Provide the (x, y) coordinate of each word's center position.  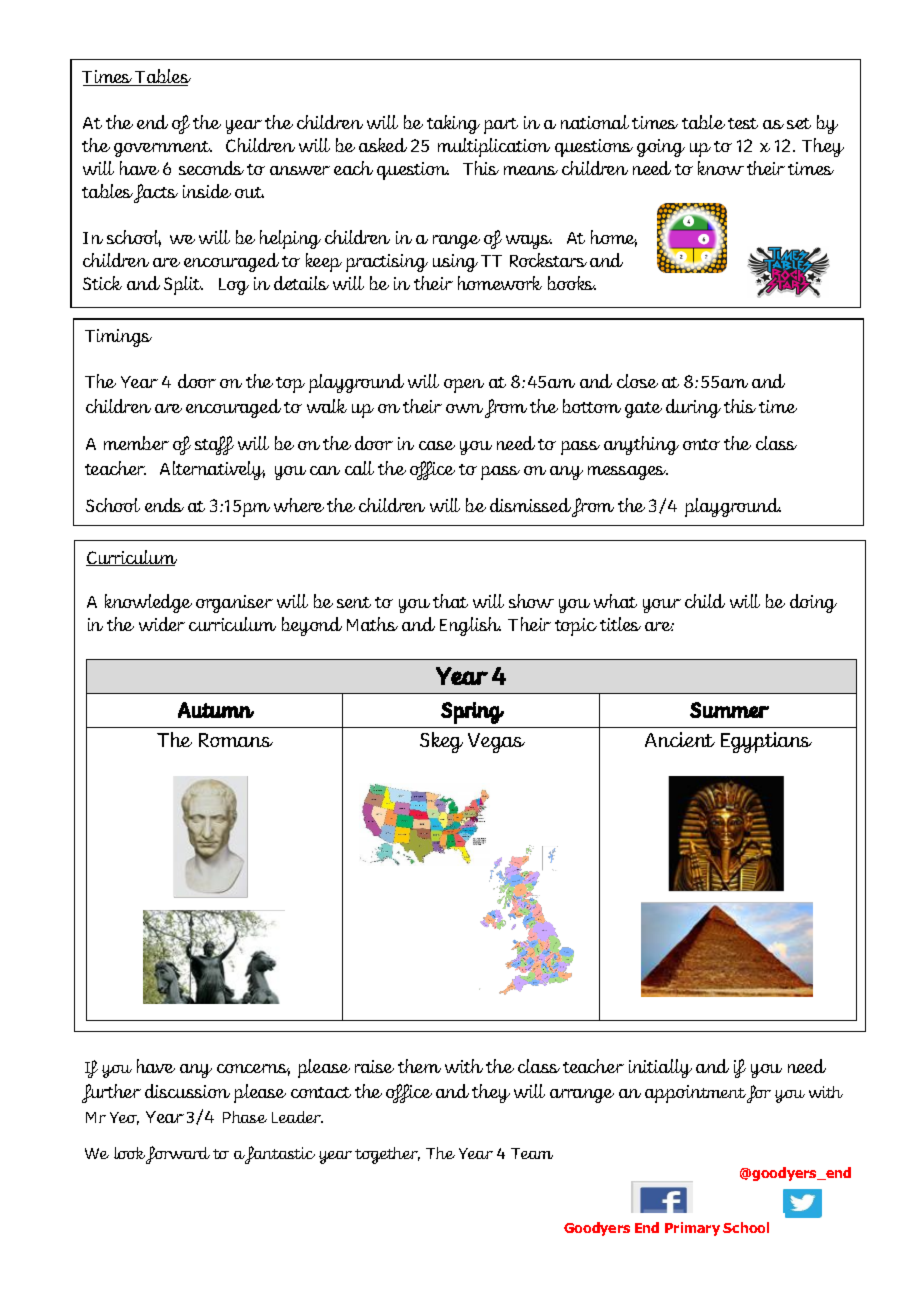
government (163, 149)
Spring (472, 713)
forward (178, 1155)
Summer (729, 710)
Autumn (216, 710)
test (743, 123)
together (387, 1155)
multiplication (494, 147)
